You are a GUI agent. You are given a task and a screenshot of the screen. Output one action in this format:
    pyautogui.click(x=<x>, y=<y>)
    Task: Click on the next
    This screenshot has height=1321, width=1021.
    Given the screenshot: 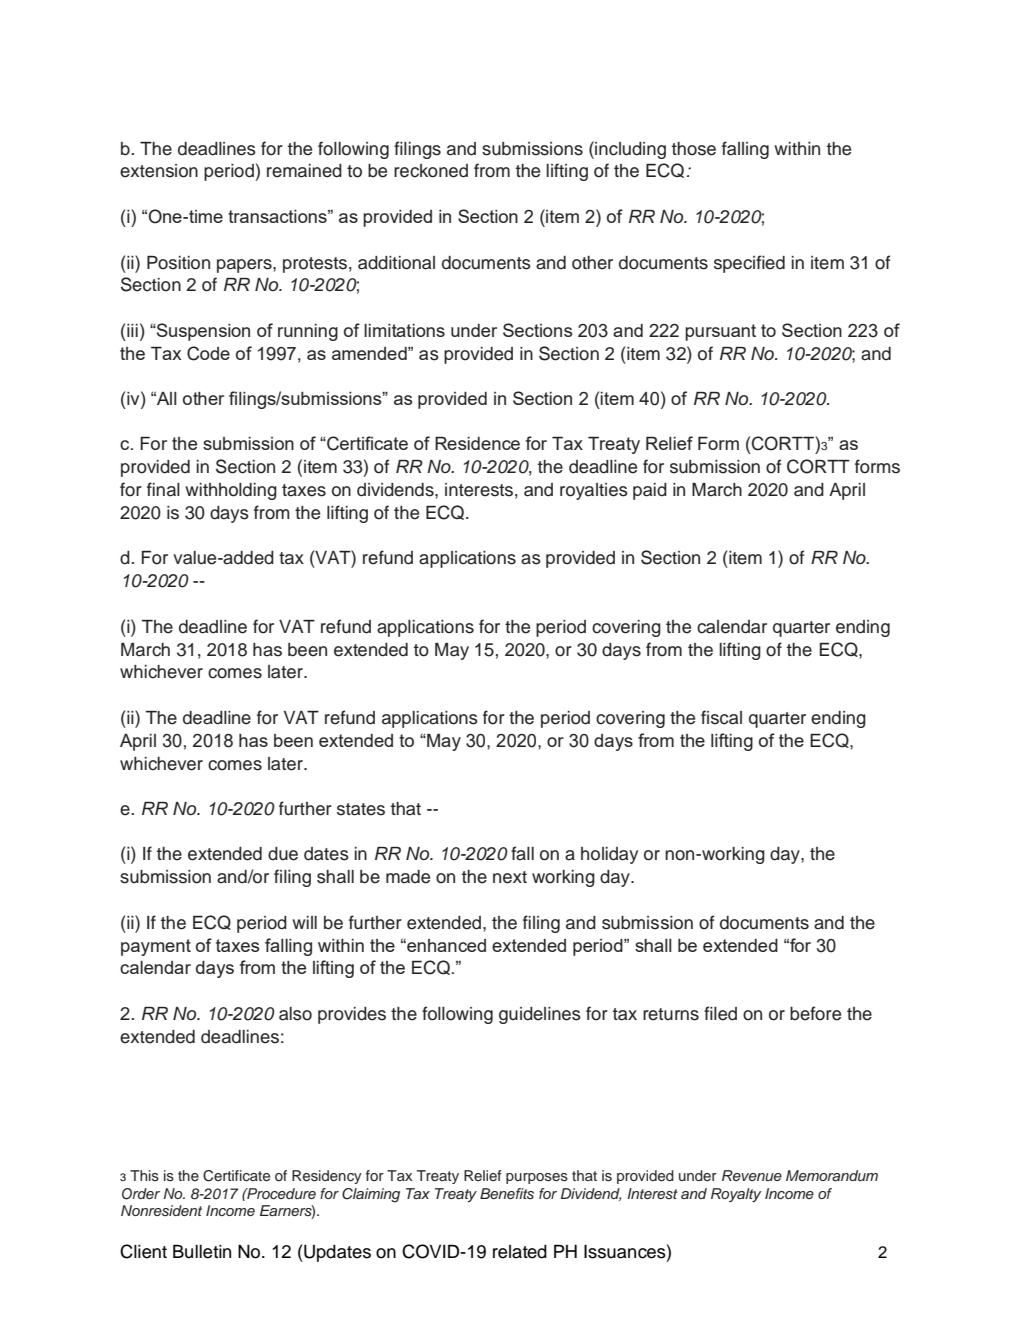 What is the action you would take?
    pyautogui.click(x=510, y=877)
